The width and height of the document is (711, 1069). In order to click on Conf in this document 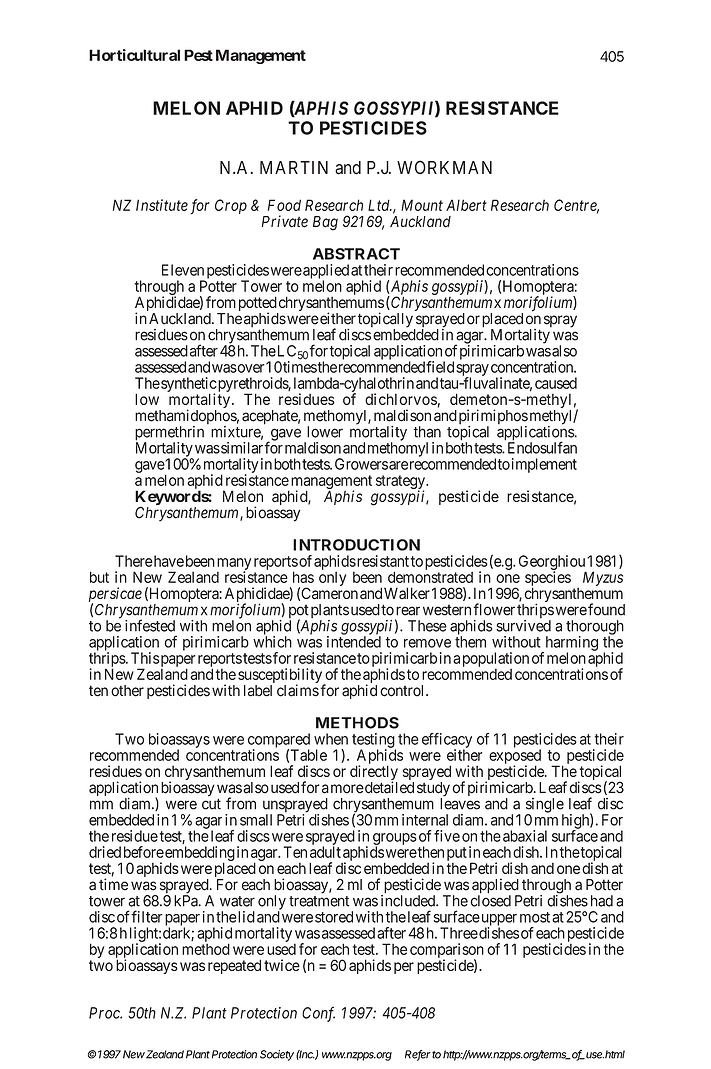, I will do `click(318, 1014)`.
